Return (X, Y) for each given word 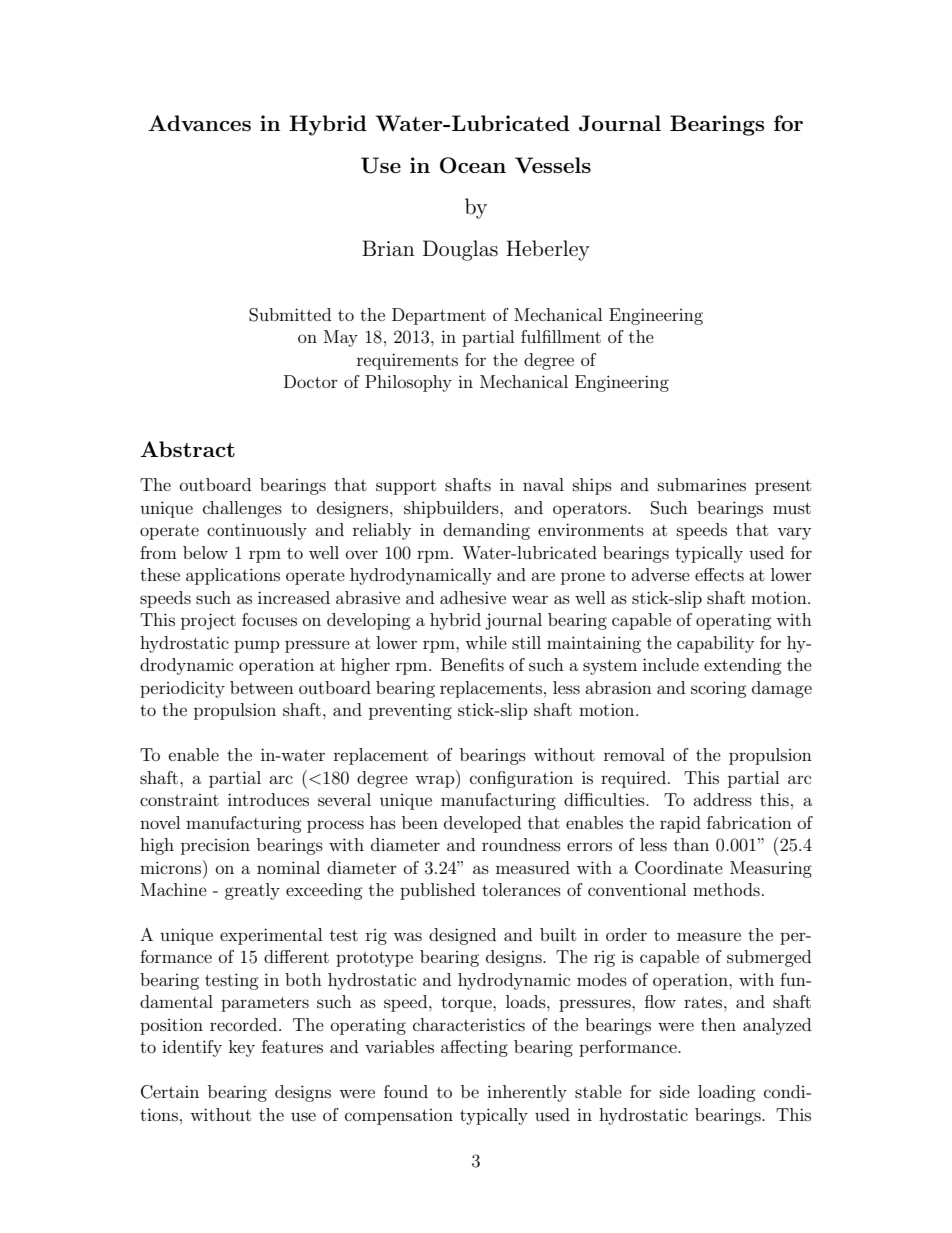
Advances (199, 123)
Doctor (311, 381)
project (208, 621)
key (242, 1048)
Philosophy (408, 383)
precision (215, 846)
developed (482, 824)
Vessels (553, 165)
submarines (702, 484)
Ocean (473, 165)
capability (715, 644)
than (691, 844)
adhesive (473, 597)
